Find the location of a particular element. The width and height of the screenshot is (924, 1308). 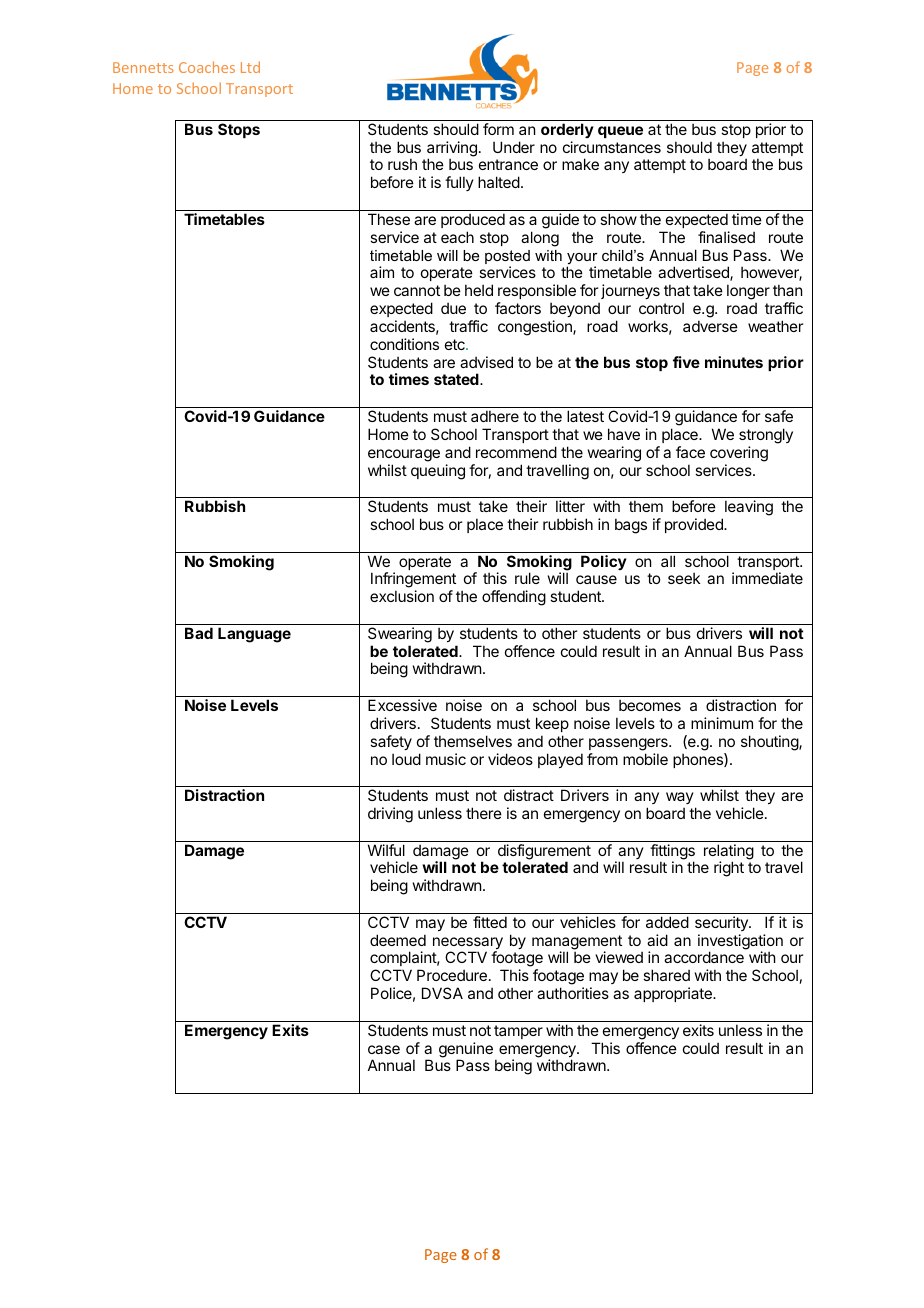

form is located at coordinates (498, 129).
